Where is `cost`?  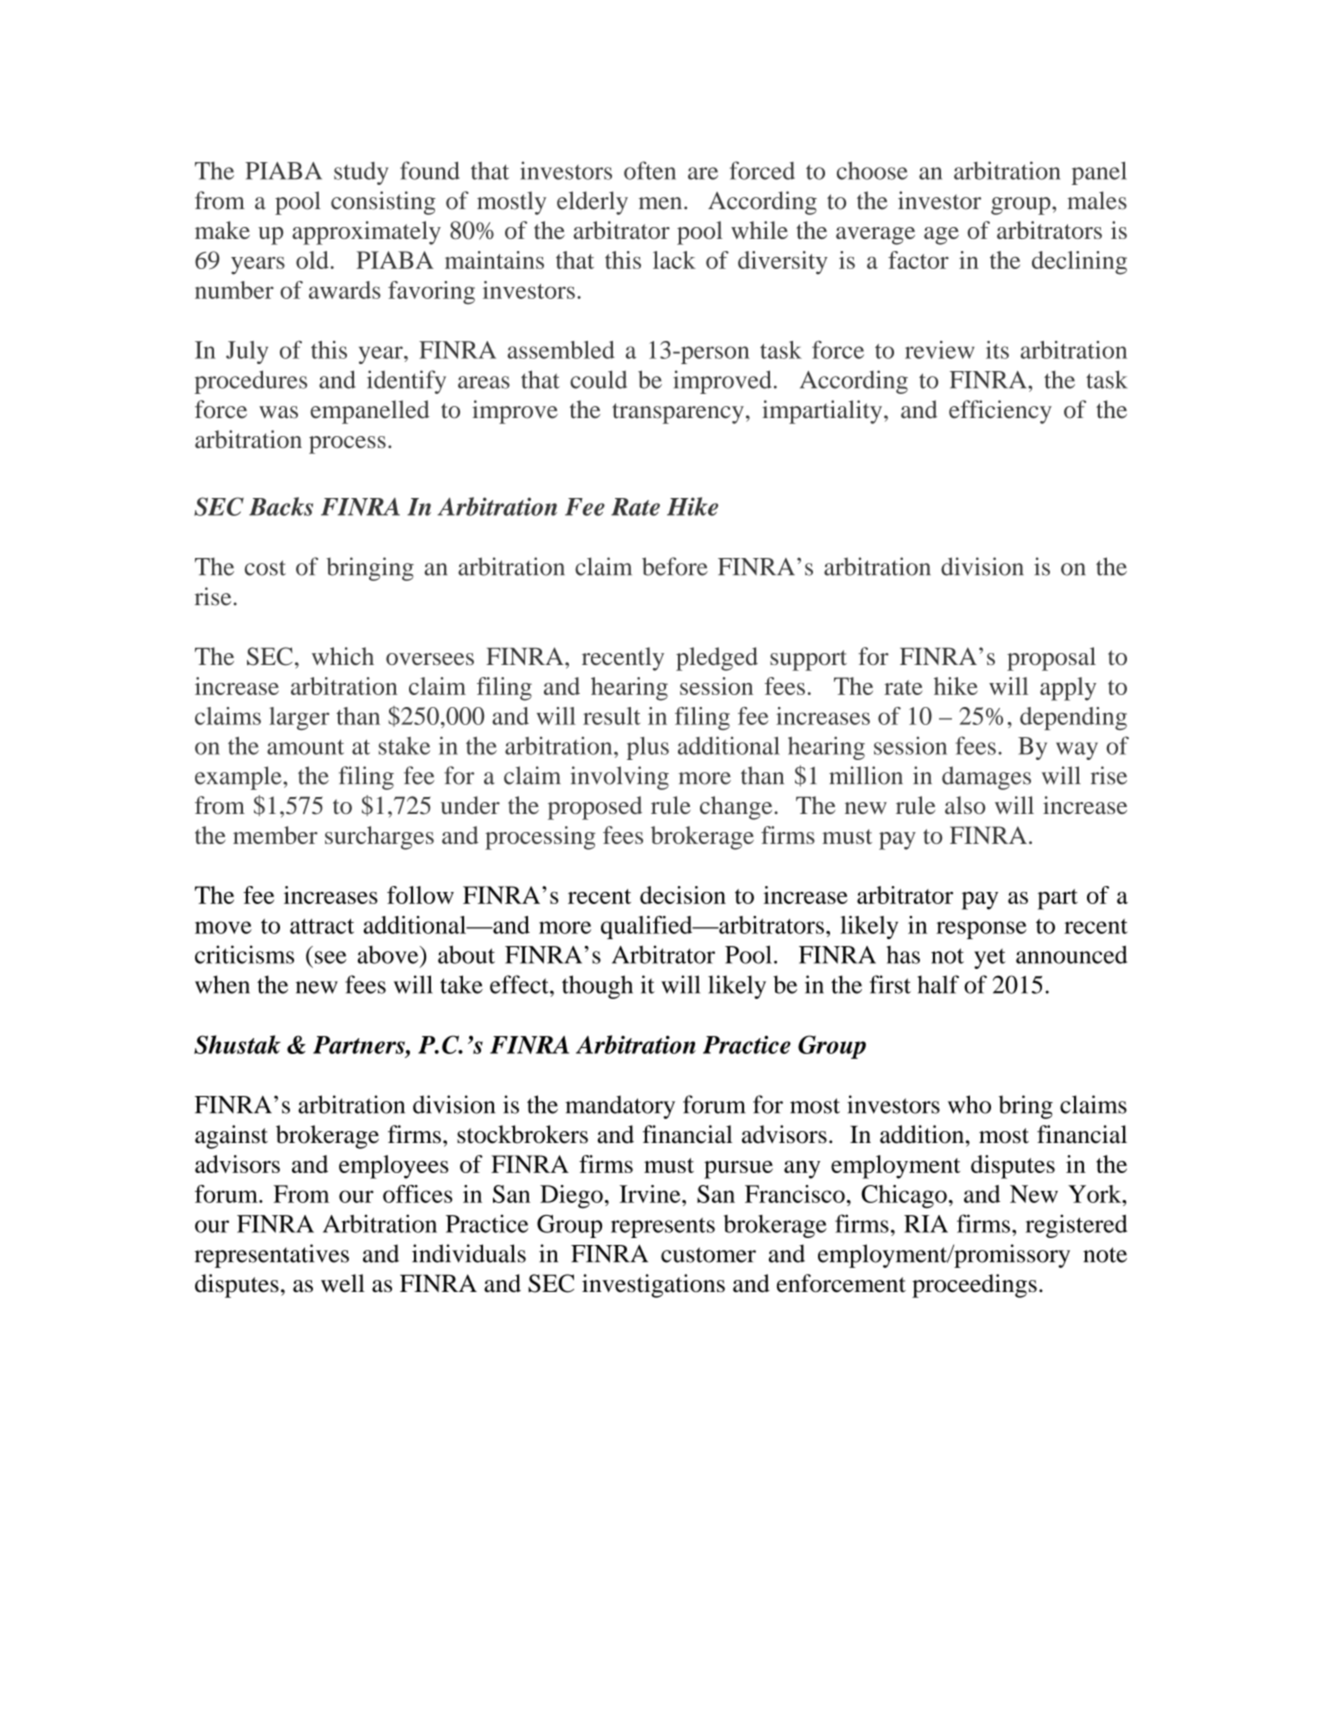
cost is located at coordinates (265, 568).
